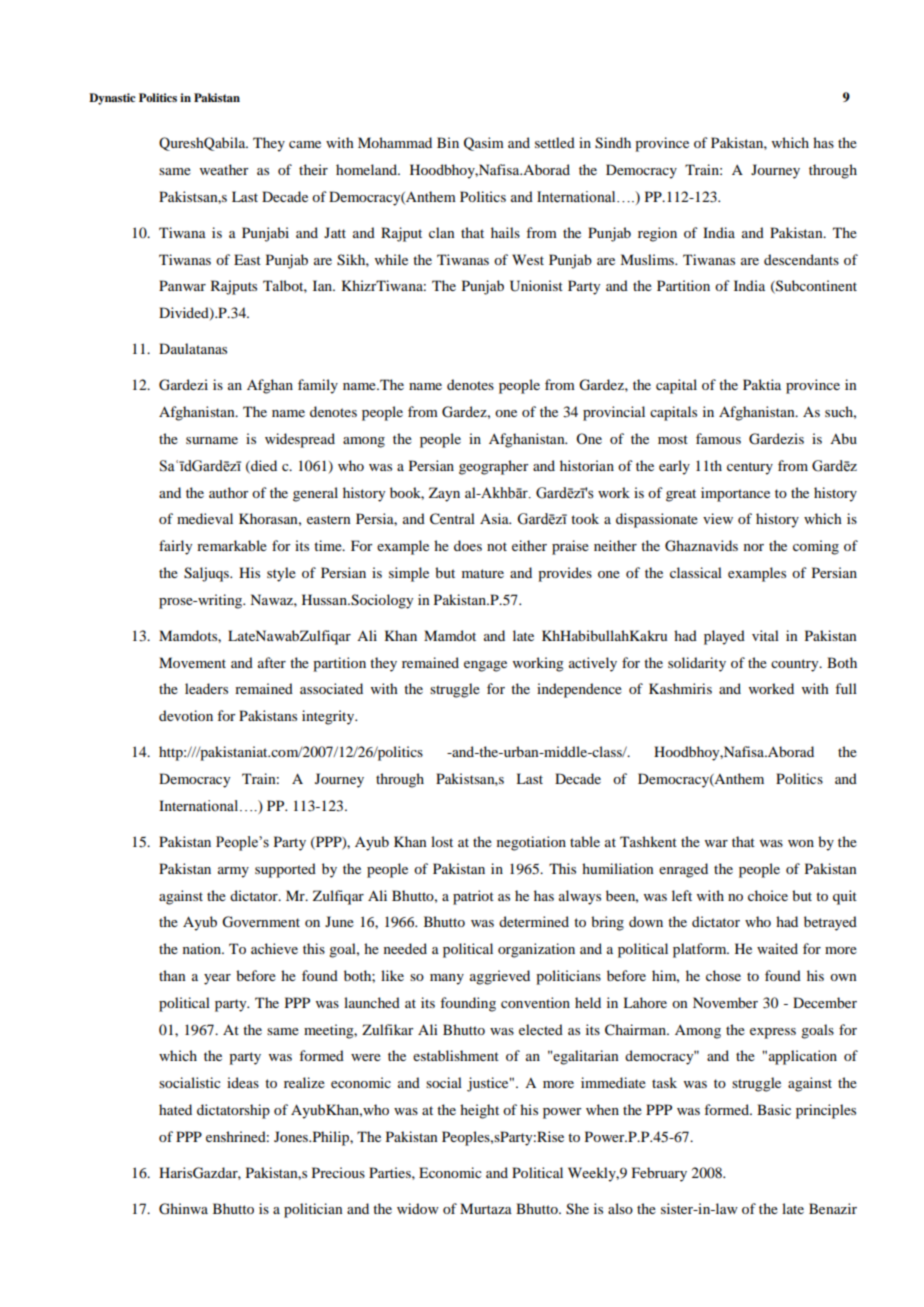 The width and height of the screenshot is (924, 1307). I want to click on geographer, so click(494, 467).
